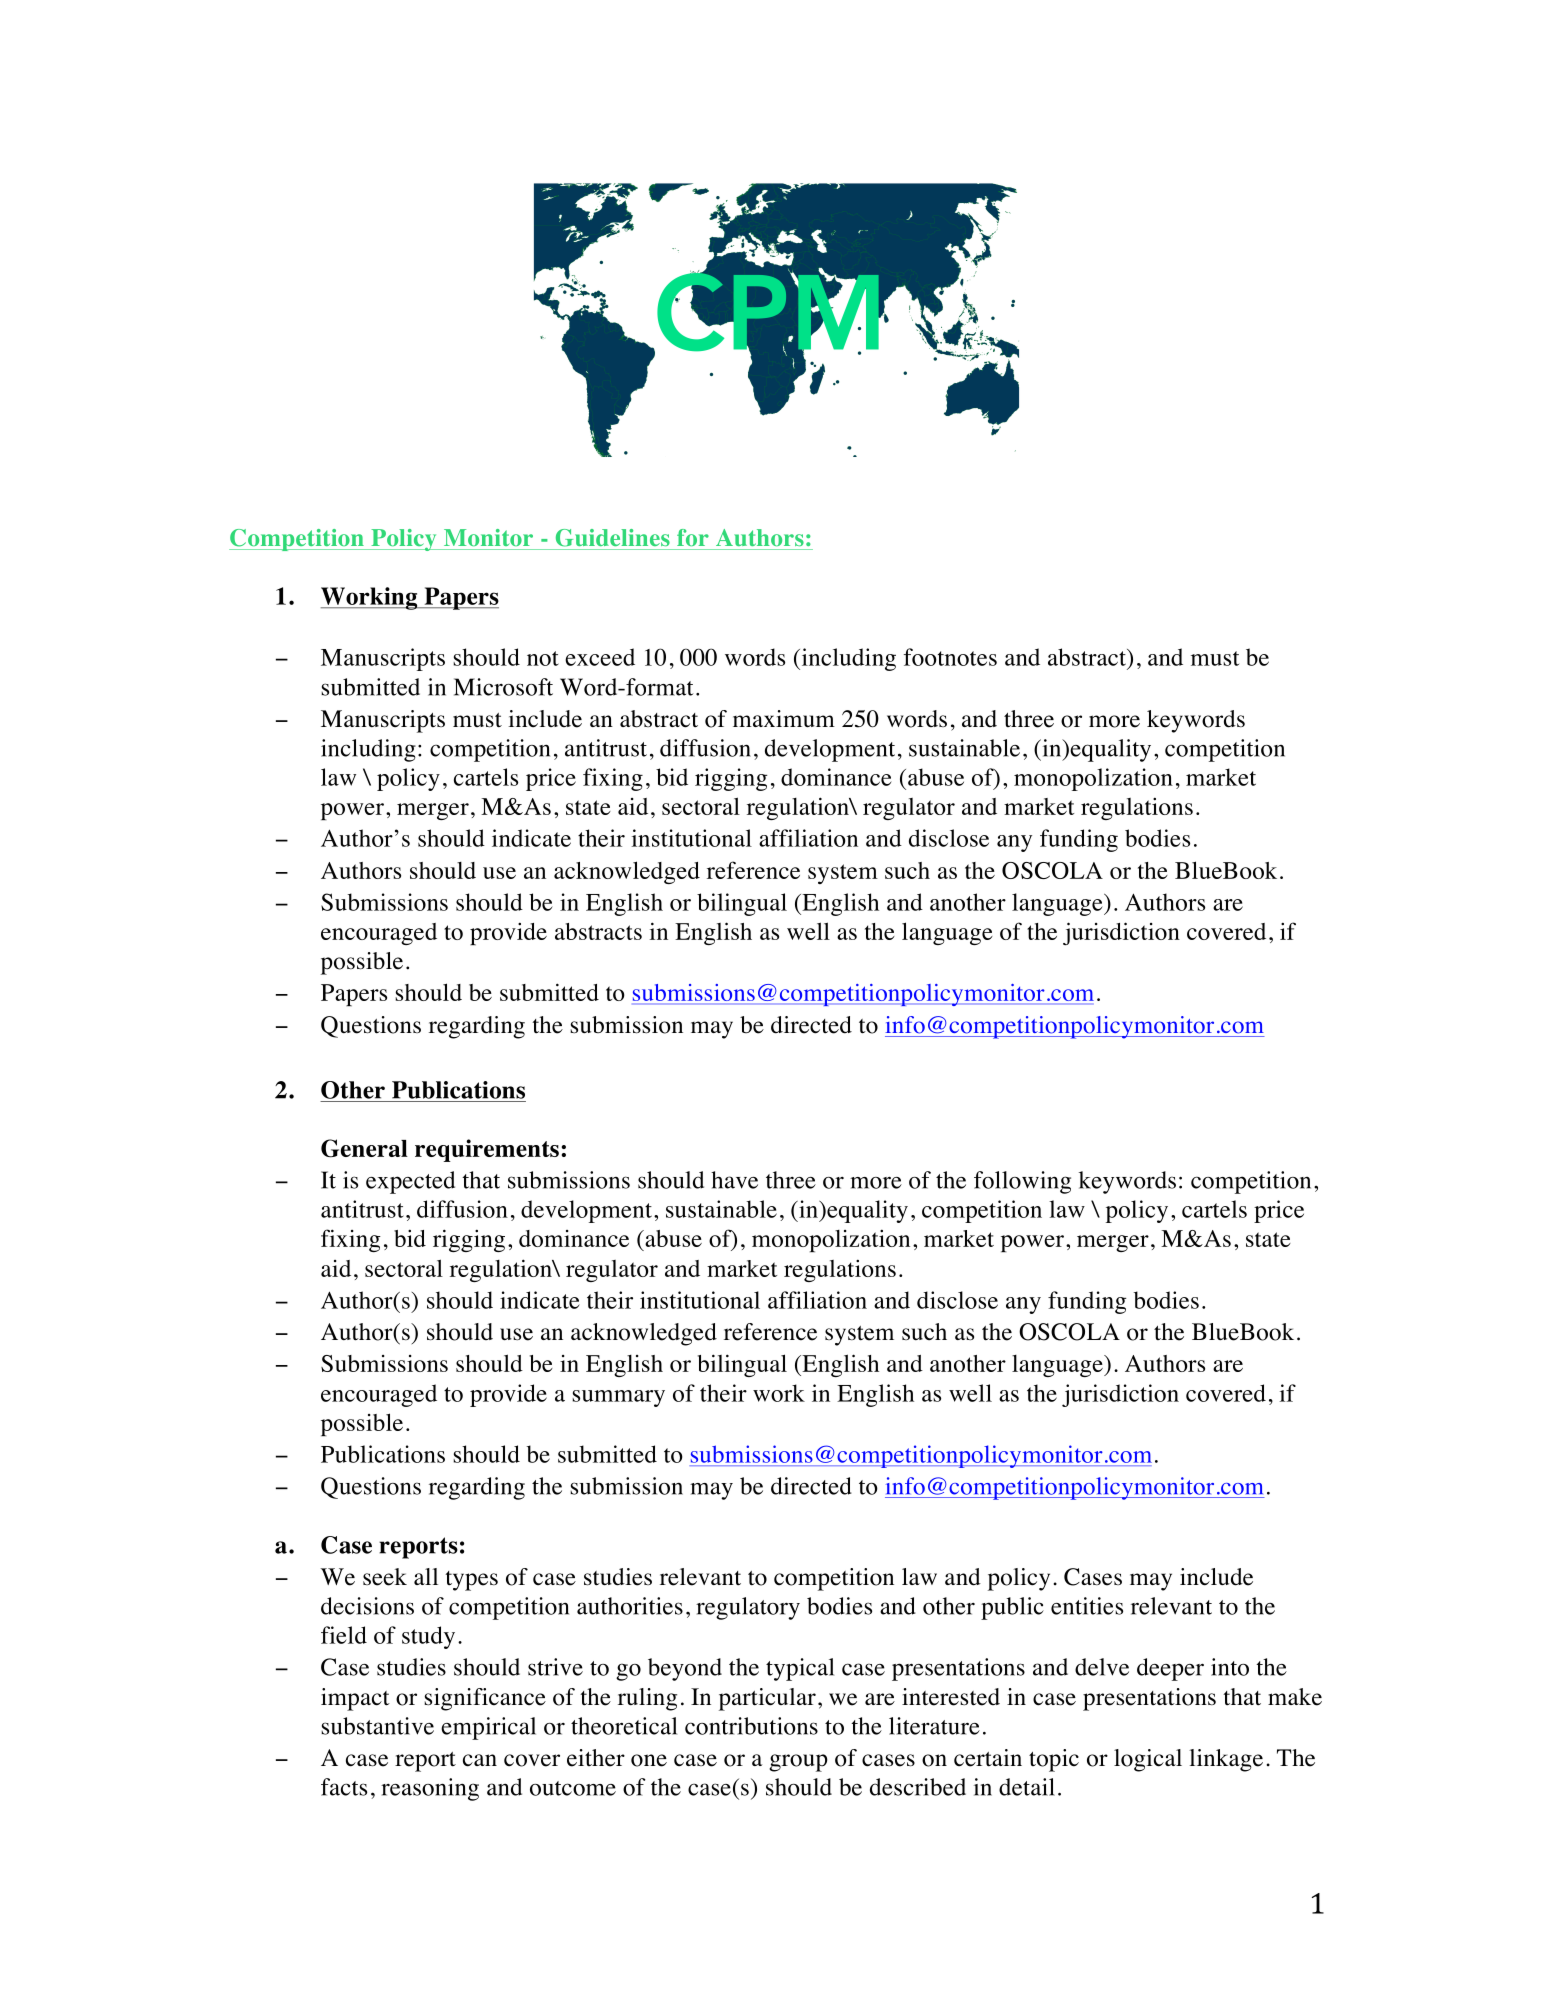 This page has height=2011, width=1554. I want to click on logical, so click(1148, 1760).
